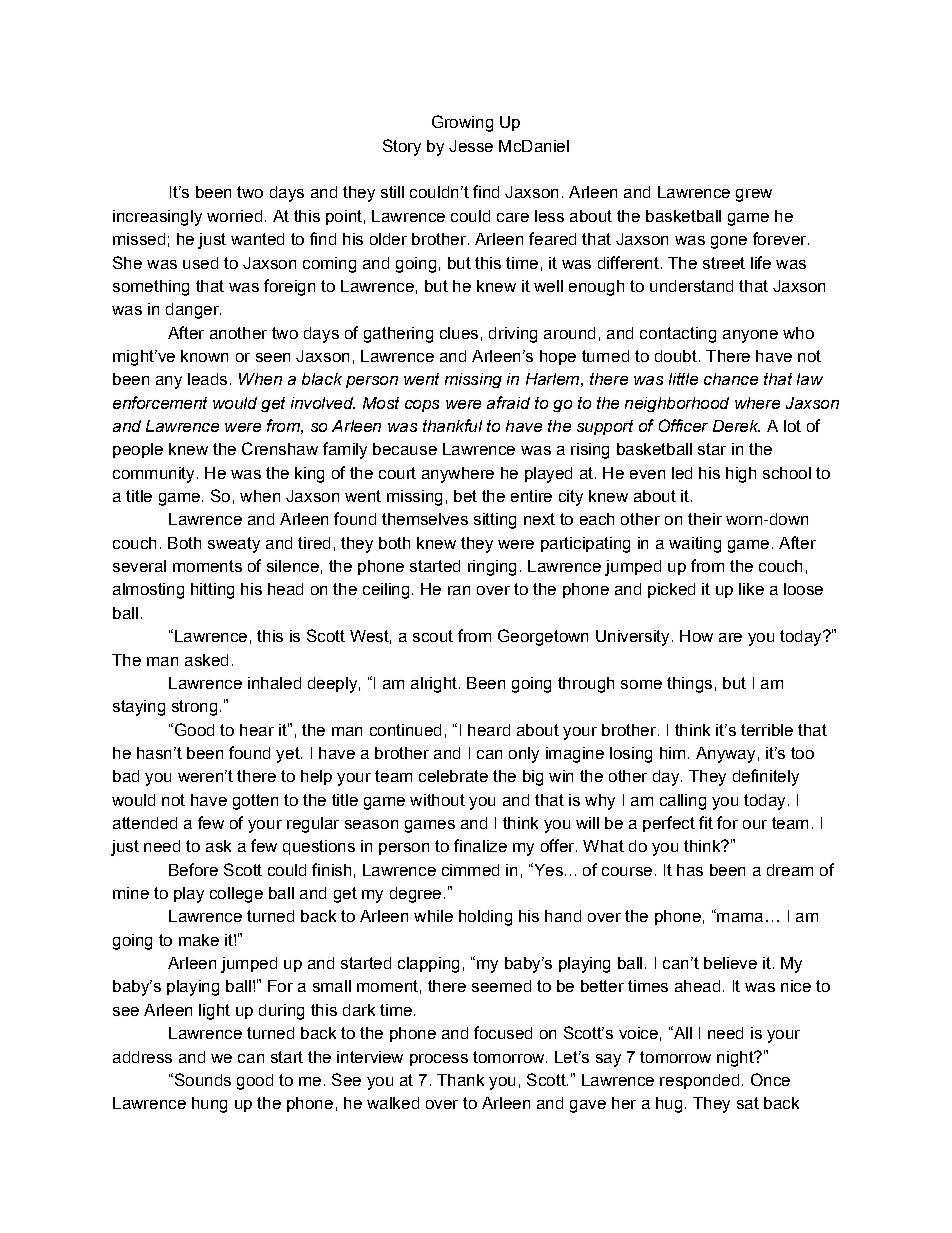  Describe the element at coordinates (193, 869) in the document. I see `Before` at that location.
